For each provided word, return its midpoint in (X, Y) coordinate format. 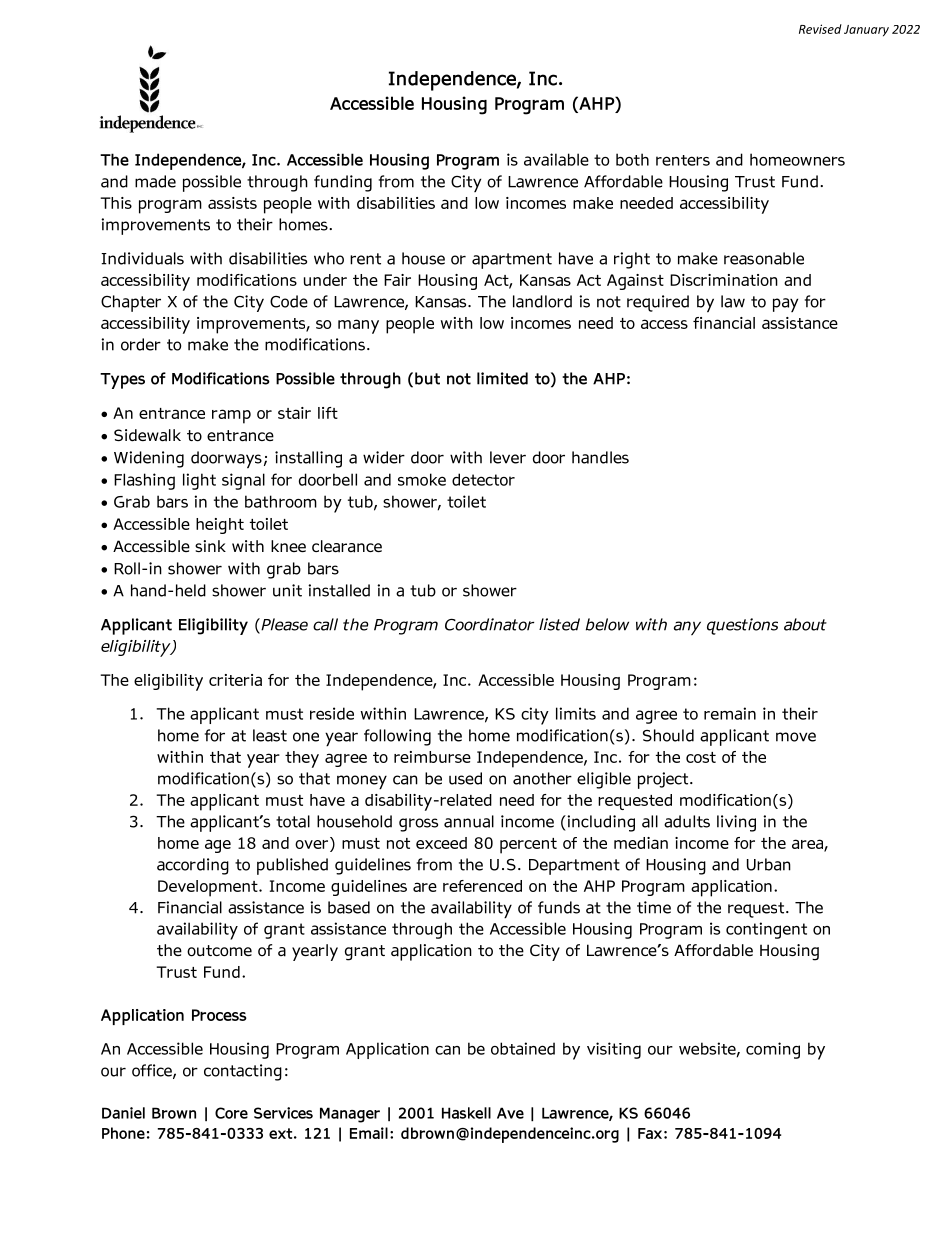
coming (773, 1050)
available (556, 159)
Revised (820, 29)
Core (231, 1113)
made (155, 181)
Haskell (466, 1113)
